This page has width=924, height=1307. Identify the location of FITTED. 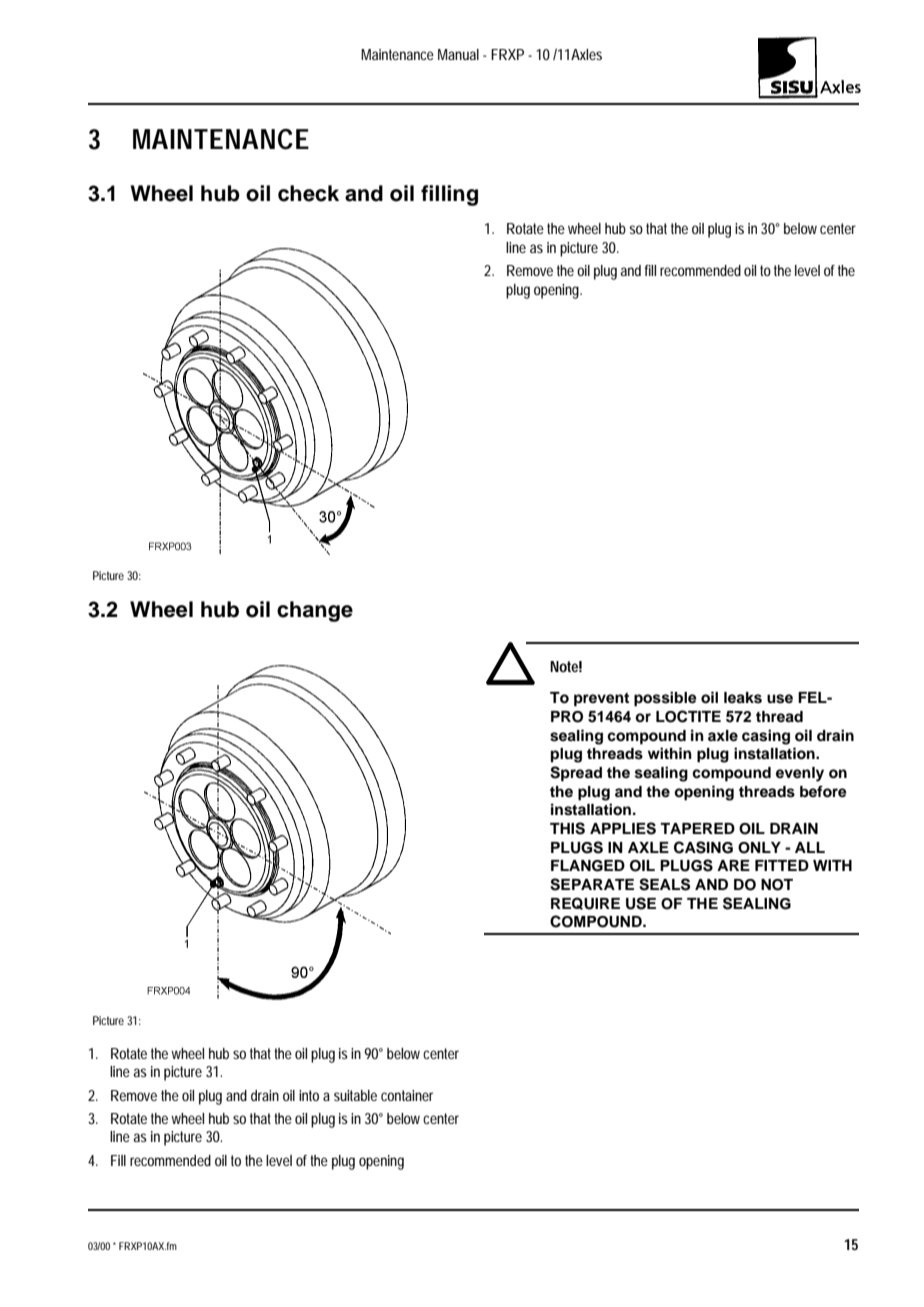
(782, 865).
